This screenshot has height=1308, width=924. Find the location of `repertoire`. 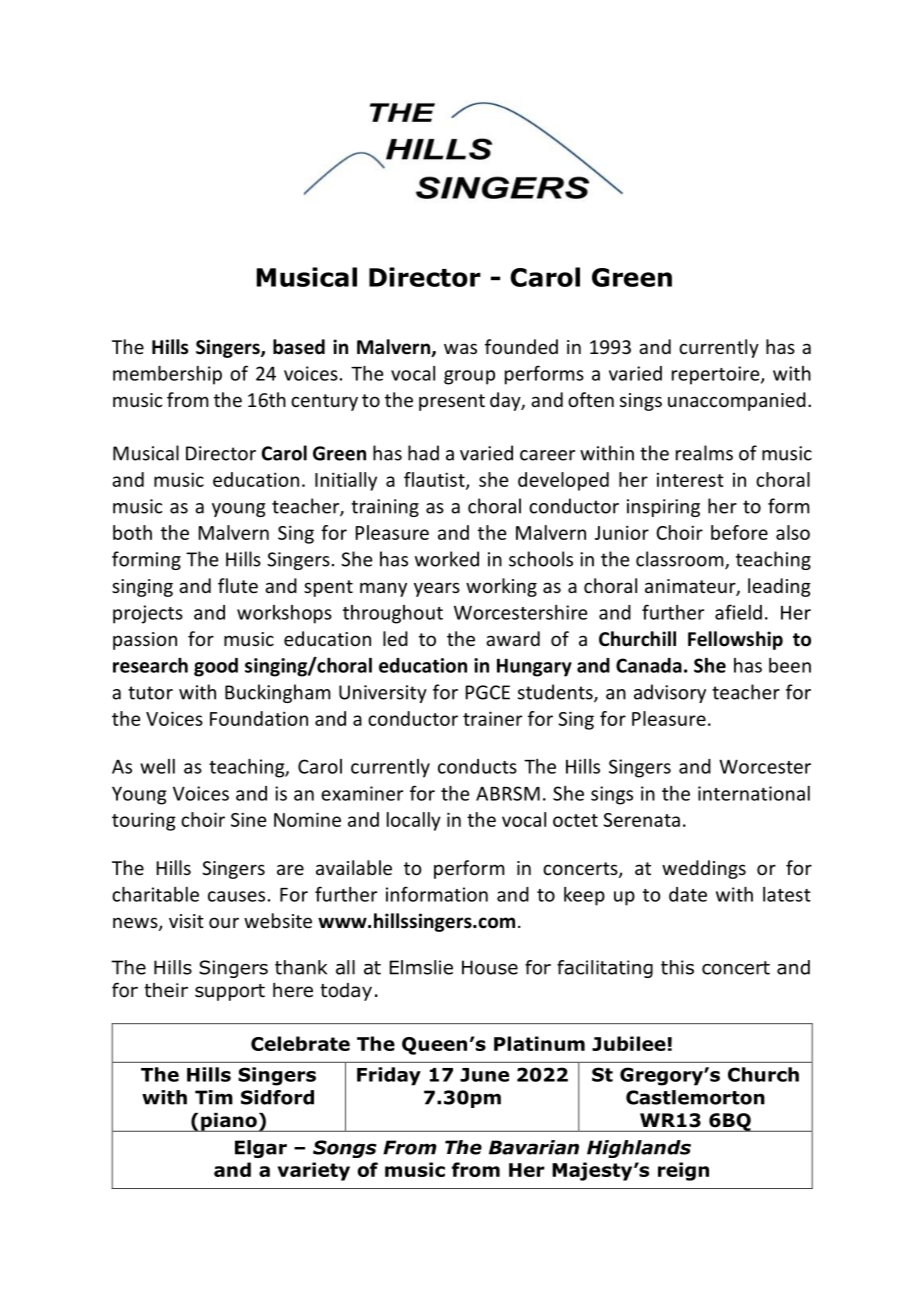

repertoire is located at coordinates (717, 375).
